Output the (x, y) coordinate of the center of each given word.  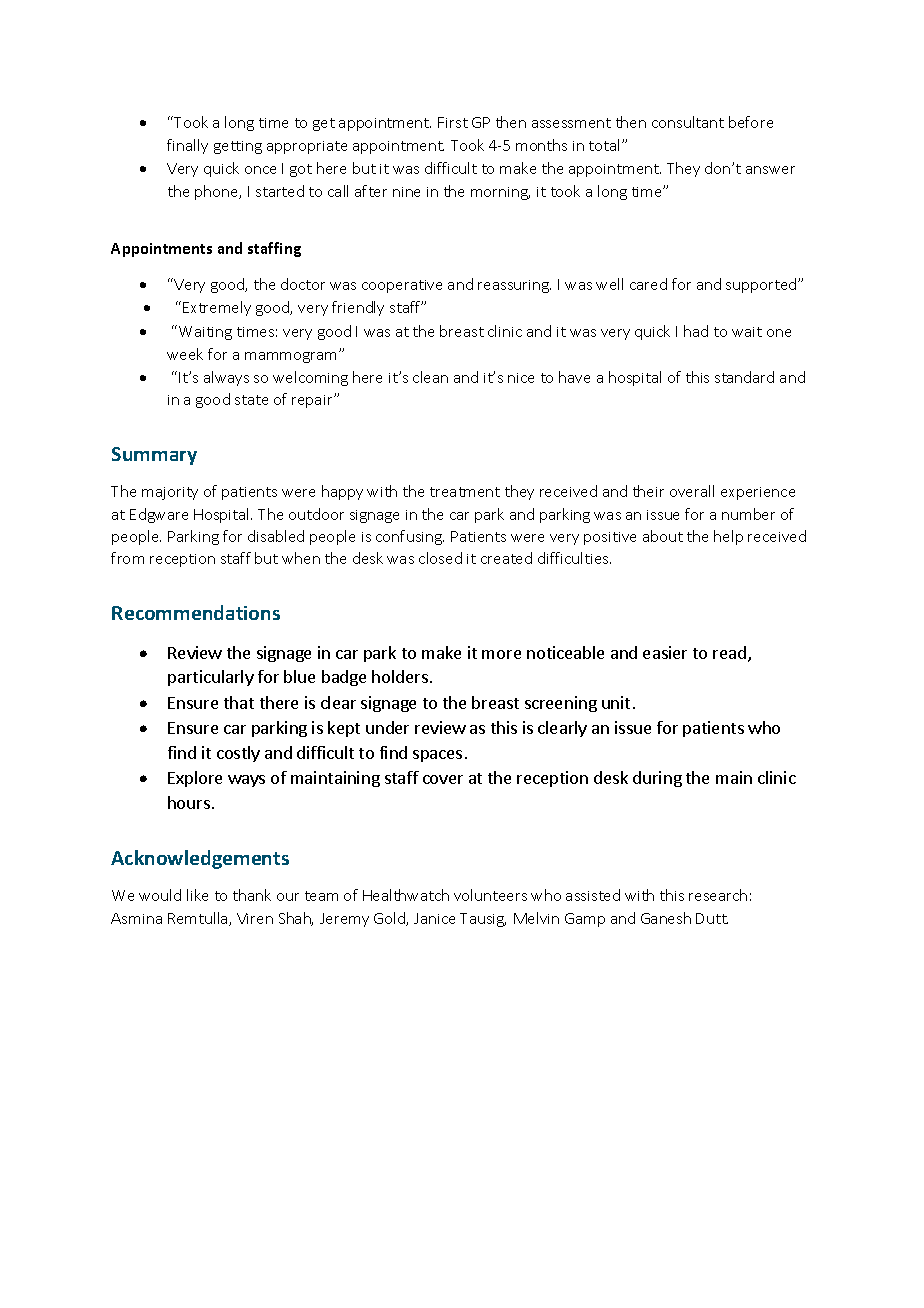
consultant (688, 122)
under (387, 727)
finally (187, 146)
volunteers (490, 895)
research (718, 895)
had (696, 331)
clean (430, 377)
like (197, 895)
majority (170, 493)
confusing (410, 537)
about (663, 536)
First (453, 122)
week (185, 354)
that (239, 702)
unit (616, 702)
